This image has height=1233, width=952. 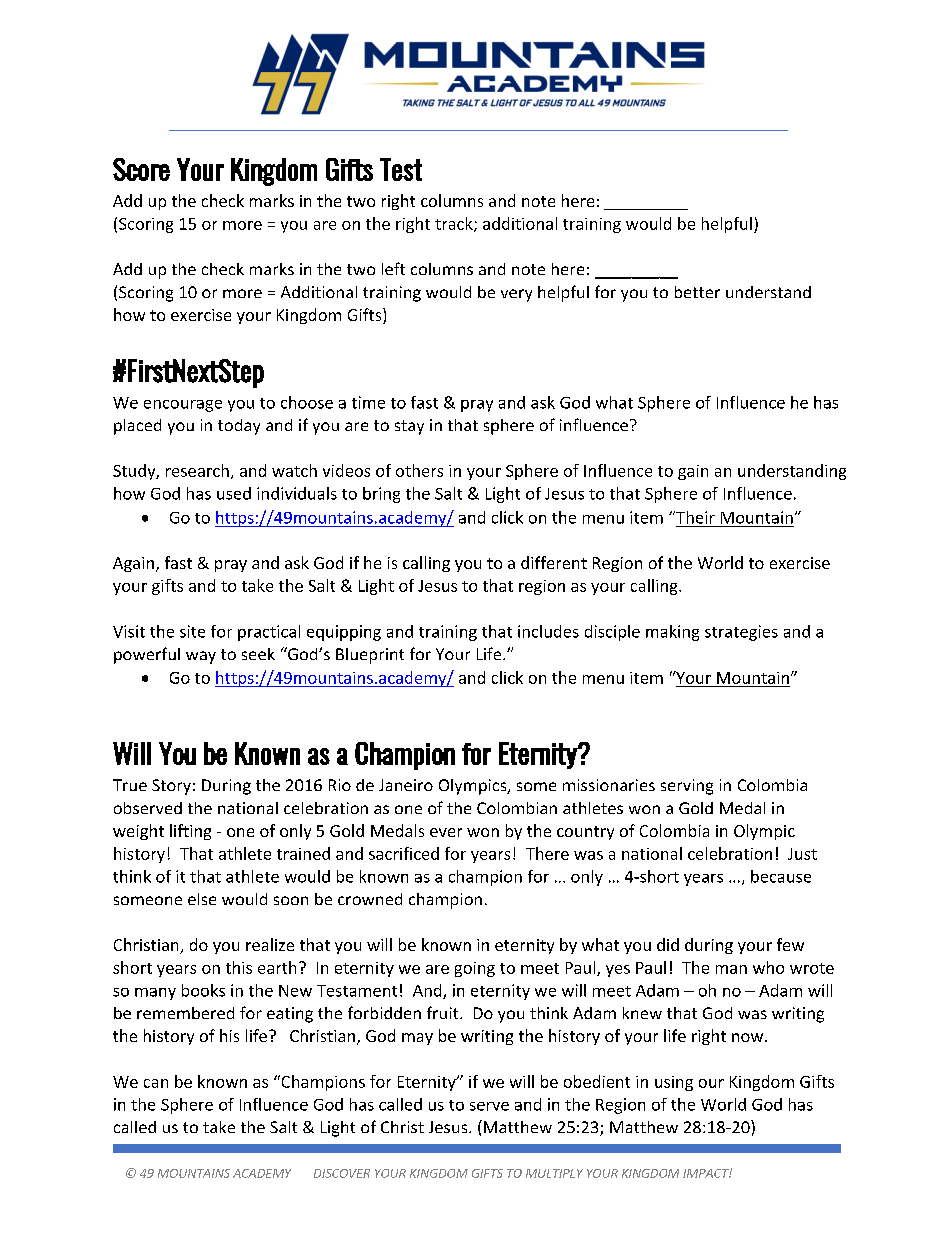 I want to click on encourage, so click(x=183, y=406).
